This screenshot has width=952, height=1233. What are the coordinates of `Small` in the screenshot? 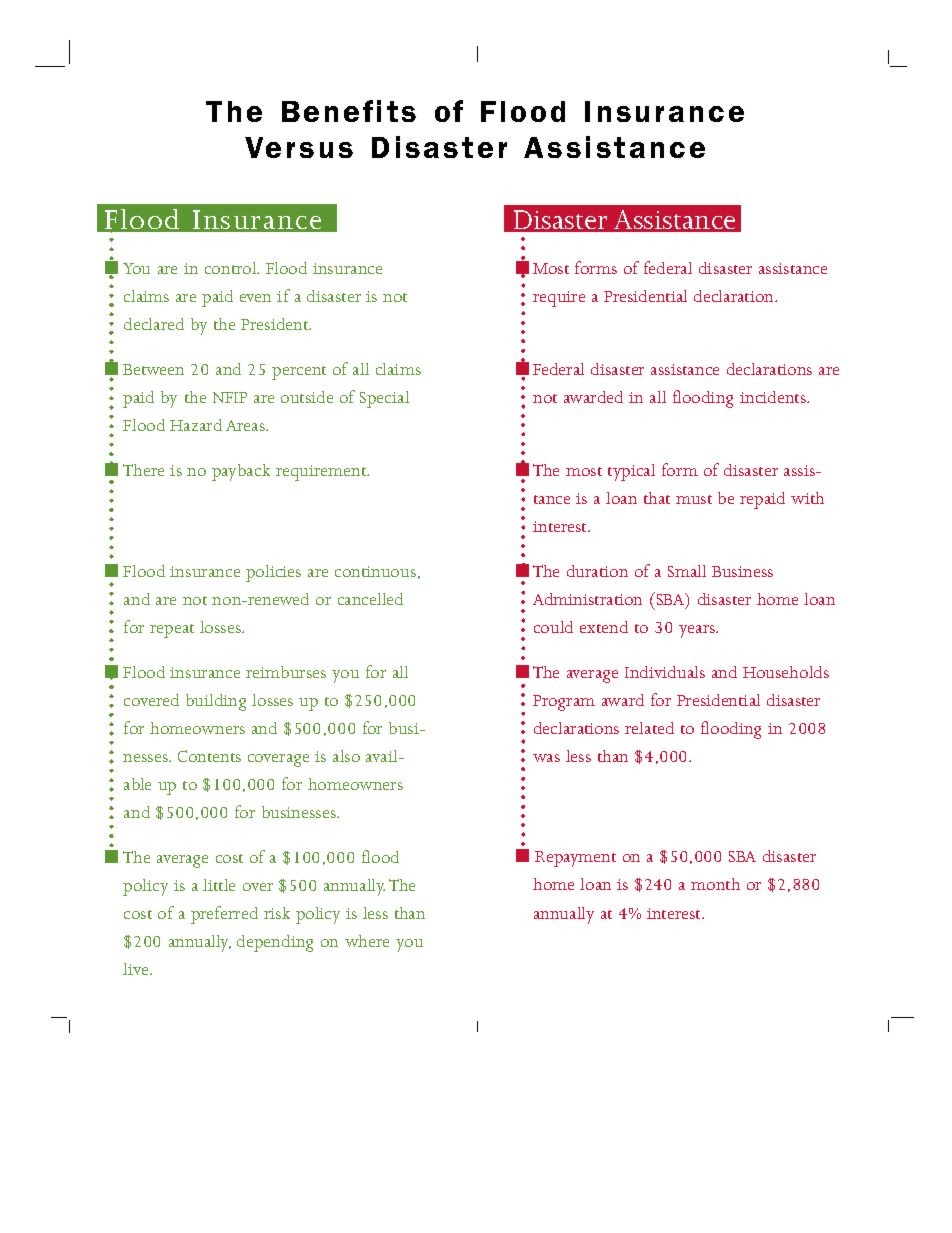 It's located at (687, 571).
